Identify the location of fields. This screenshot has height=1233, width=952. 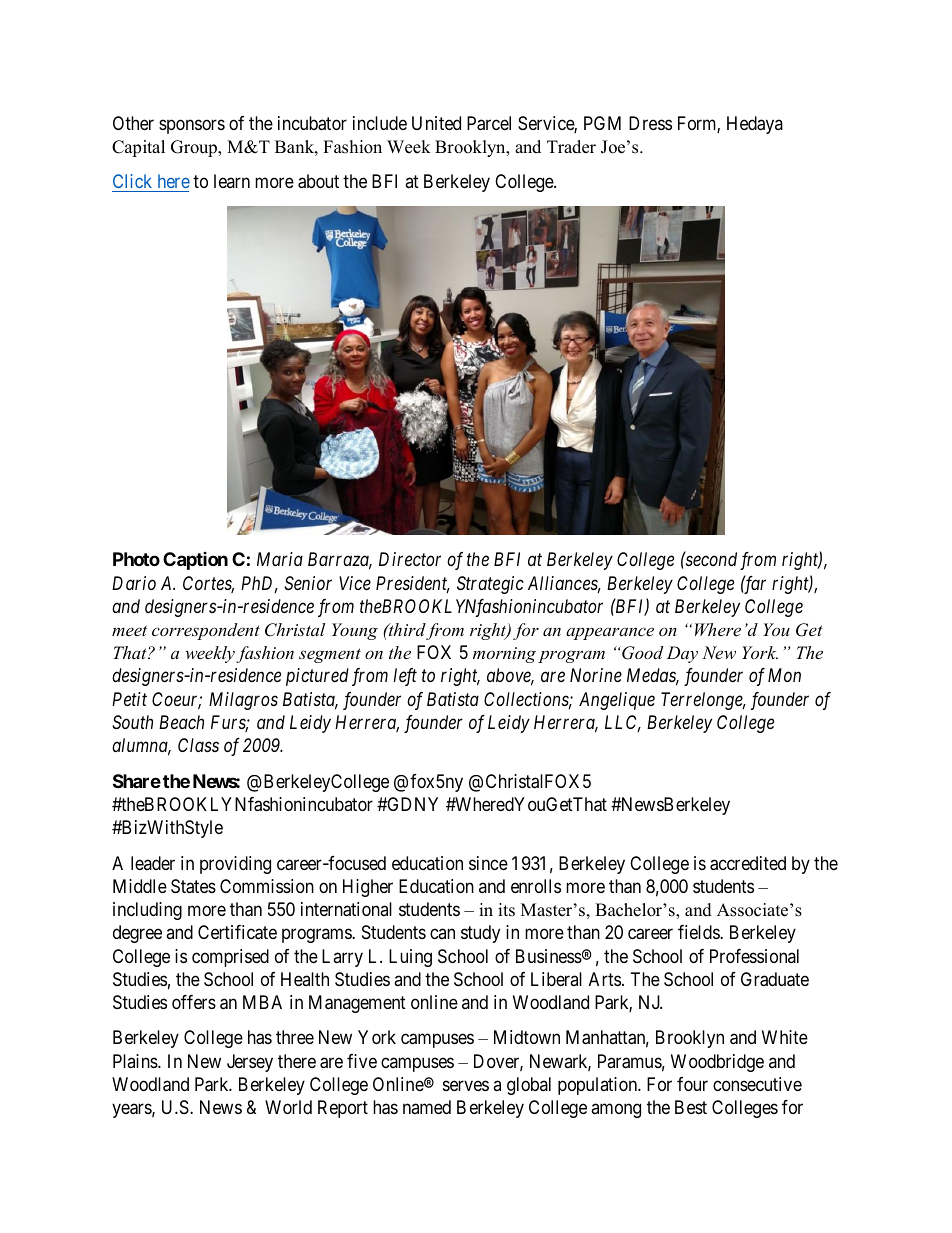
(699, 932).
